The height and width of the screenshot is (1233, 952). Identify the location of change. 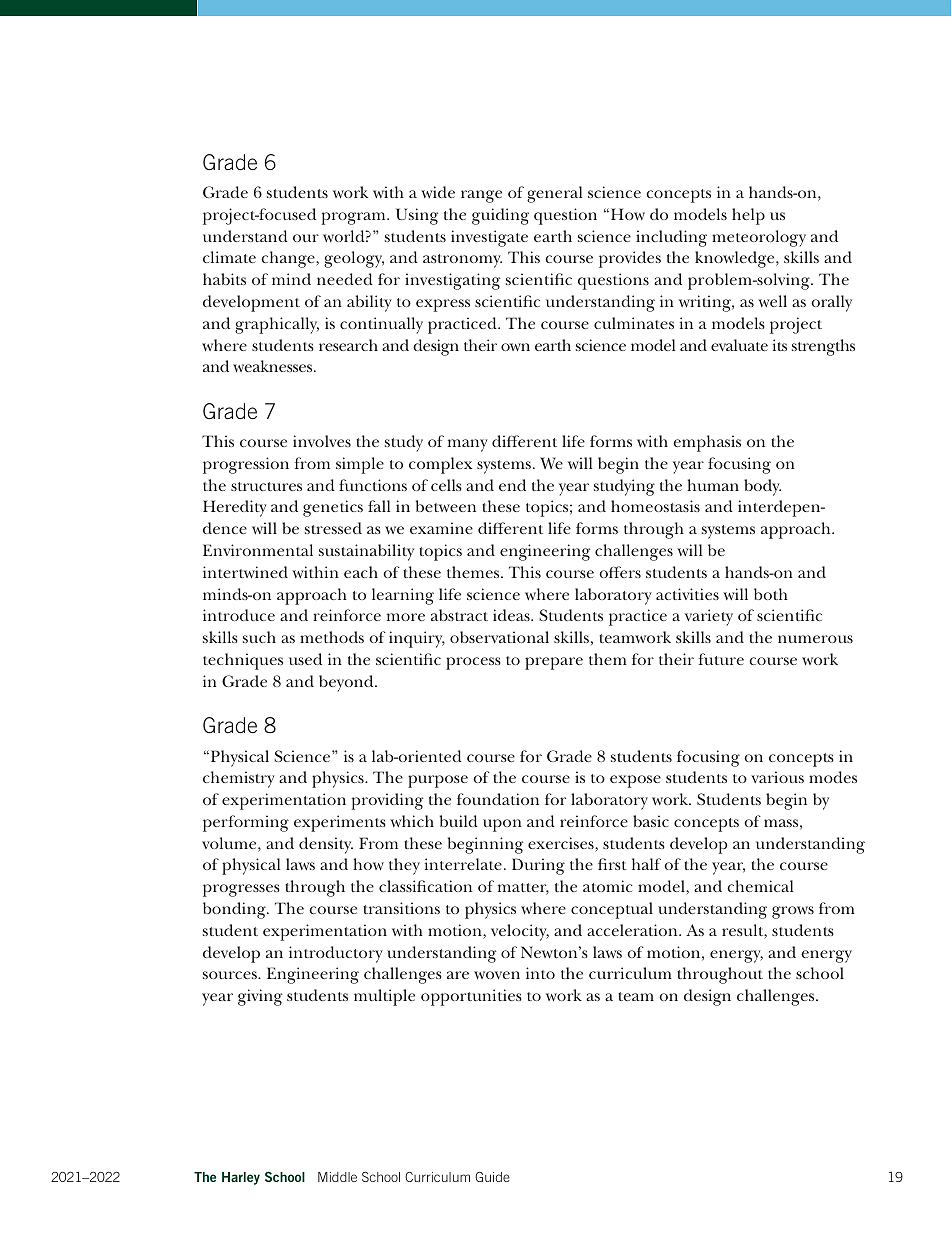
(289, 259).
